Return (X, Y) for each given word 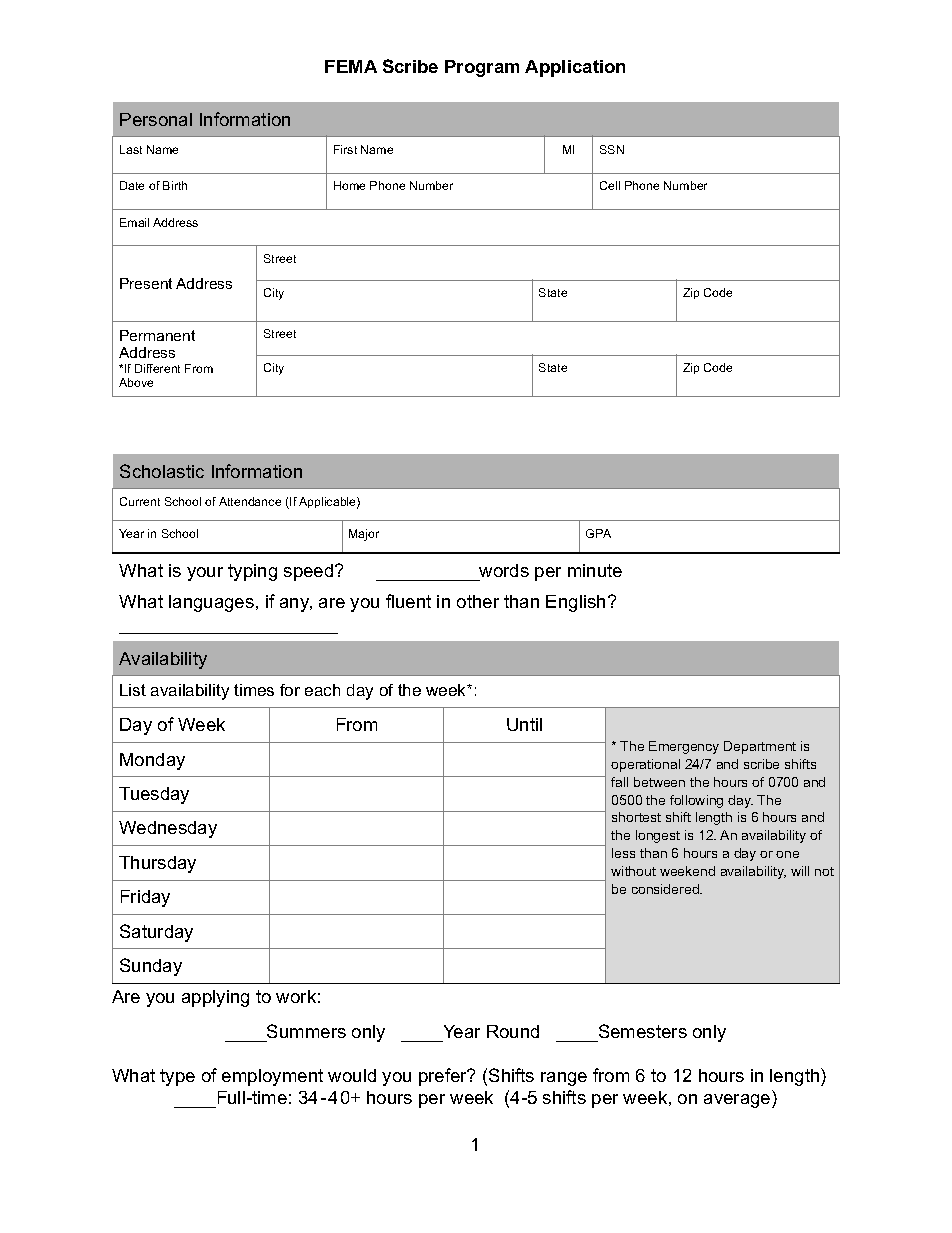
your (205, 574)
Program (482, 68)
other (478, 601)
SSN (612, 149)
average (738, 1101)
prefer (444, 1077)
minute (595, 570)
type (177, 1077)
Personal (156, 119)
